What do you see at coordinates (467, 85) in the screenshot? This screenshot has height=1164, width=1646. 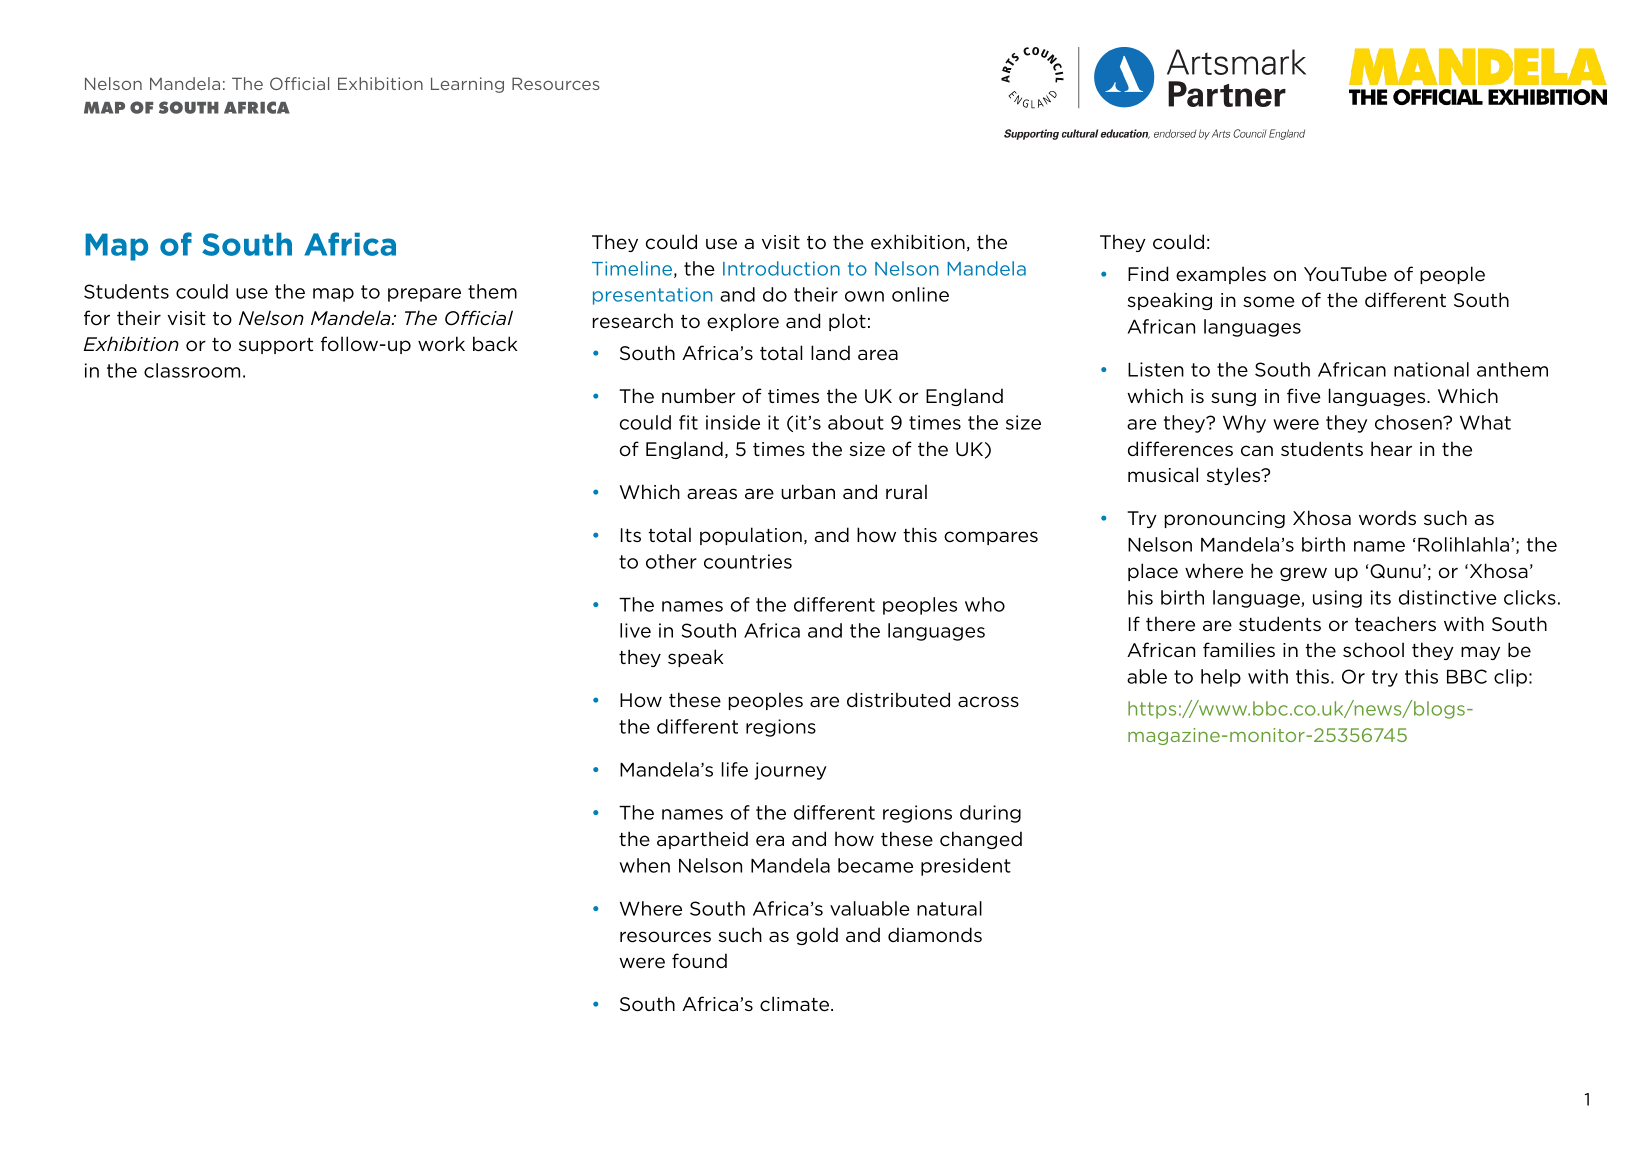 I see `Learning` at bounding box center [467, 85].
